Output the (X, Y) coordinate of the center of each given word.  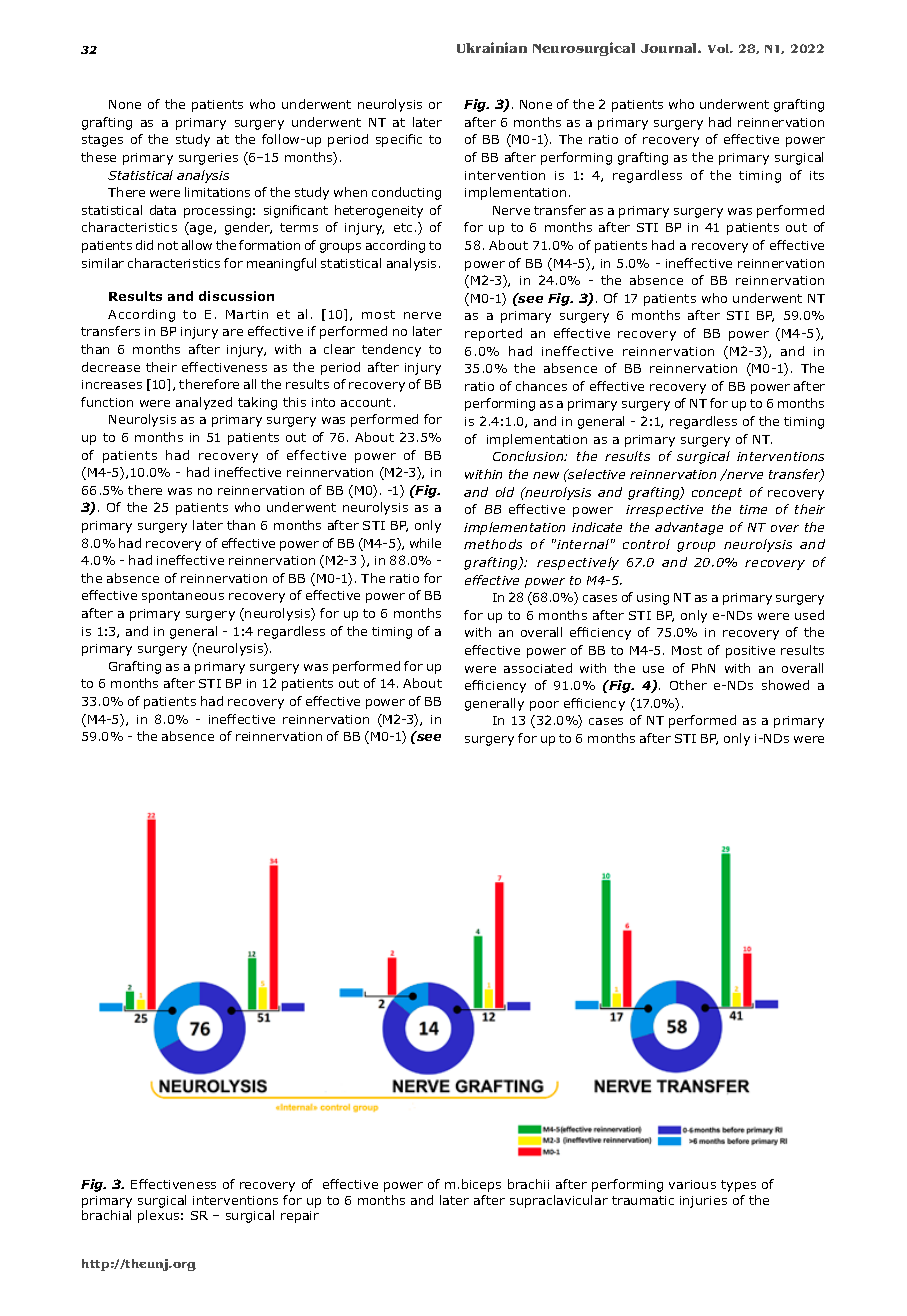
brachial (106, 1215)
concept (717, 494)
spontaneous (183, 597)
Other (688, 685)
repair (300, 1217)
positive (750, 652)
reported (493, 334)
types (738, 1186)
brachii (528, 1184)
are (233, 332)
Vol (720, 48)
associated (538, 668)
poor (544, 706)
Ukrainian (492, 47)
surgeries (208, 159)
